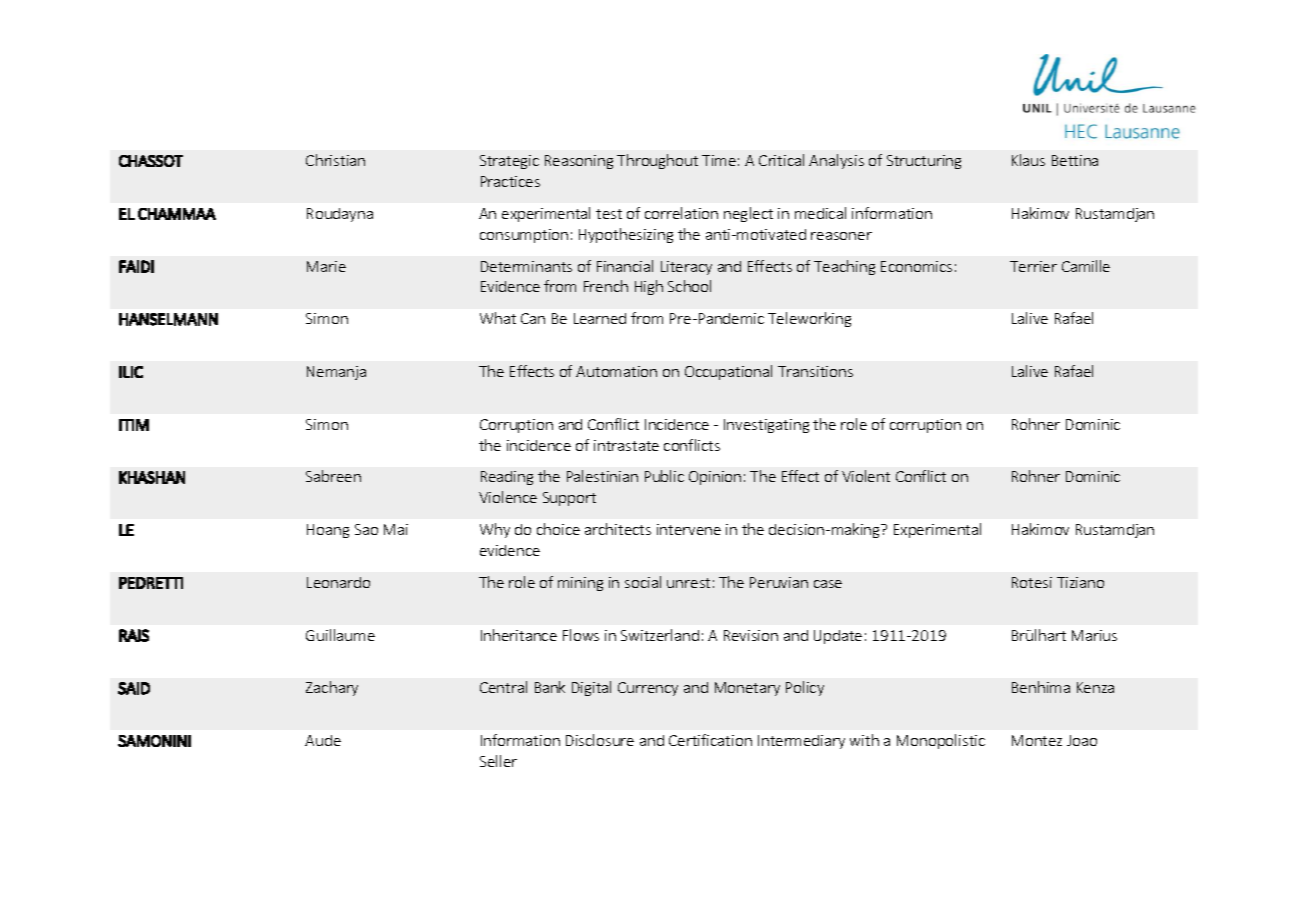 The image size is (1308, 924). I want to click on Transitions, so click(815, 371).
